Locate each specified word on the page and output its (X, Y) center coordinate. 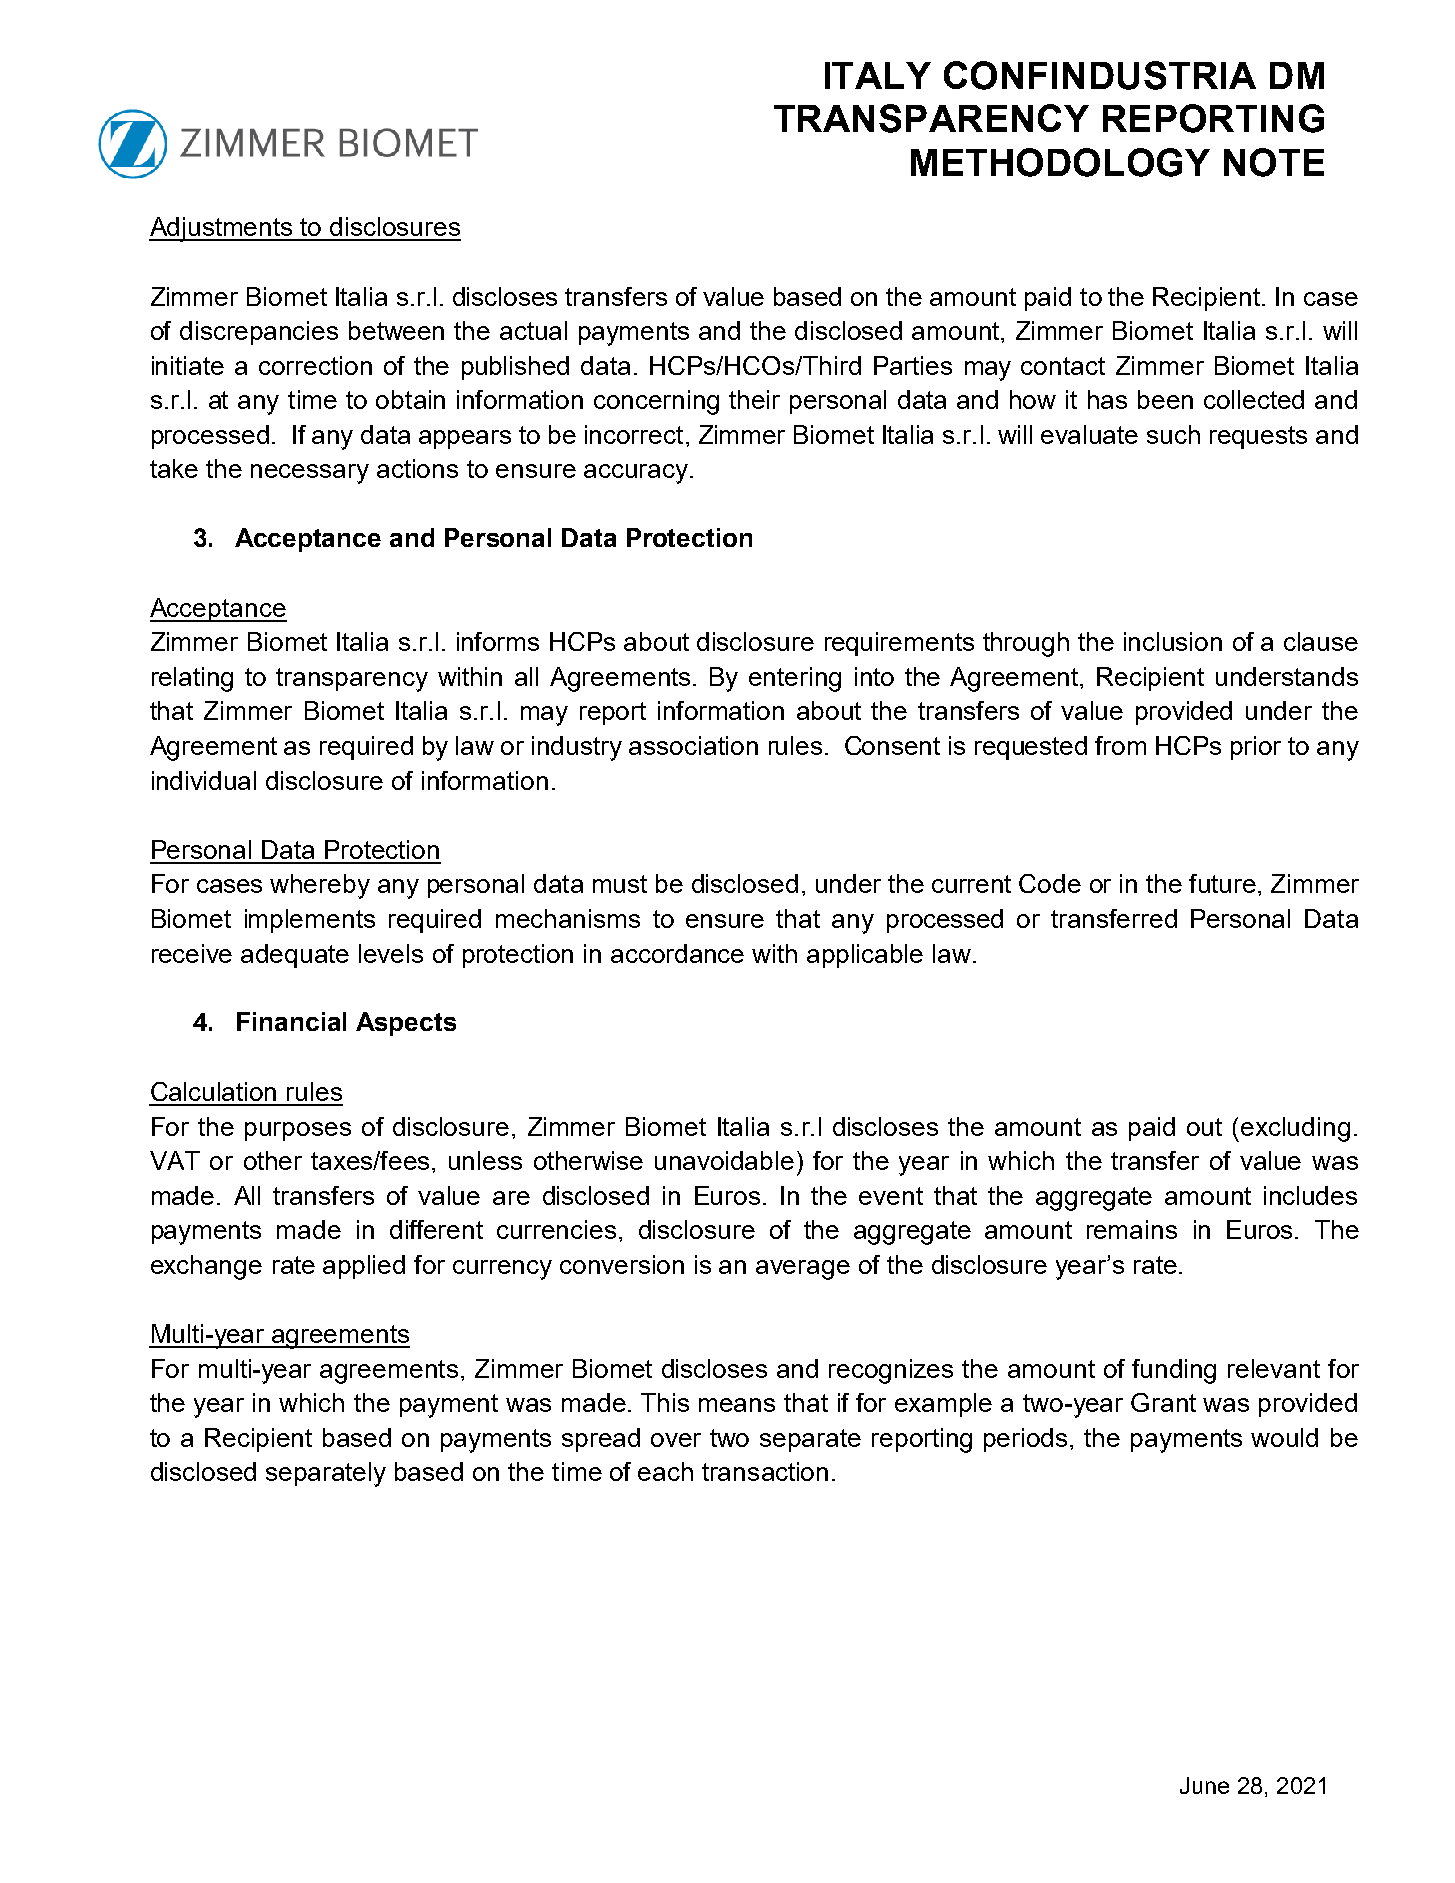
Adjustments (222, 229)
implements (310, 921)
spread (601, 1440)
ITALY (878, 75)
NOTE (1274, 162)
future (1222, 883)
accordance (677, 953)
